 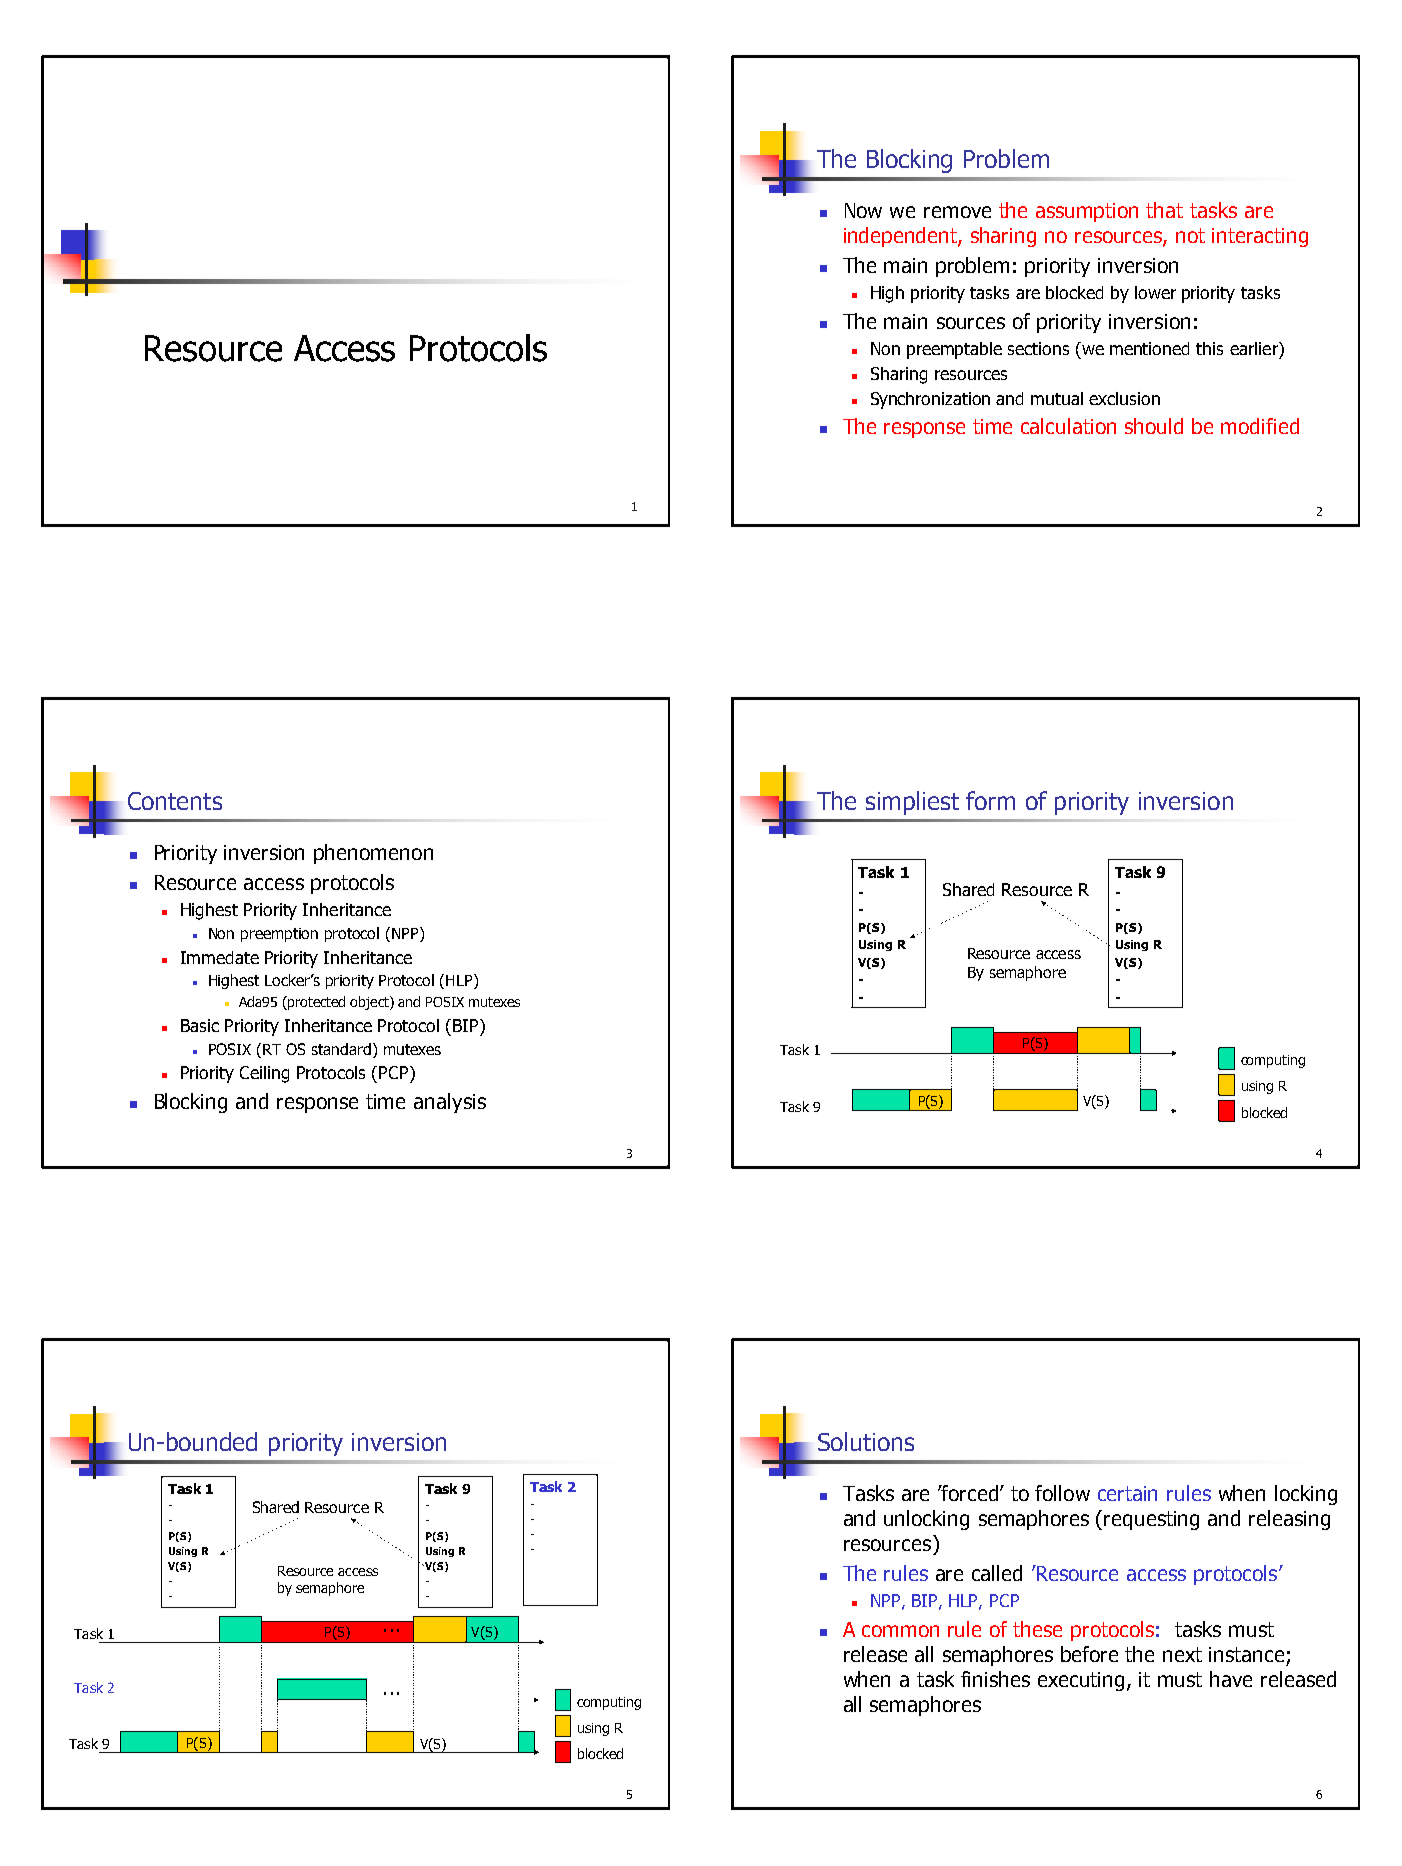 I want to click on analysis, so click(x=450, y=1103).
